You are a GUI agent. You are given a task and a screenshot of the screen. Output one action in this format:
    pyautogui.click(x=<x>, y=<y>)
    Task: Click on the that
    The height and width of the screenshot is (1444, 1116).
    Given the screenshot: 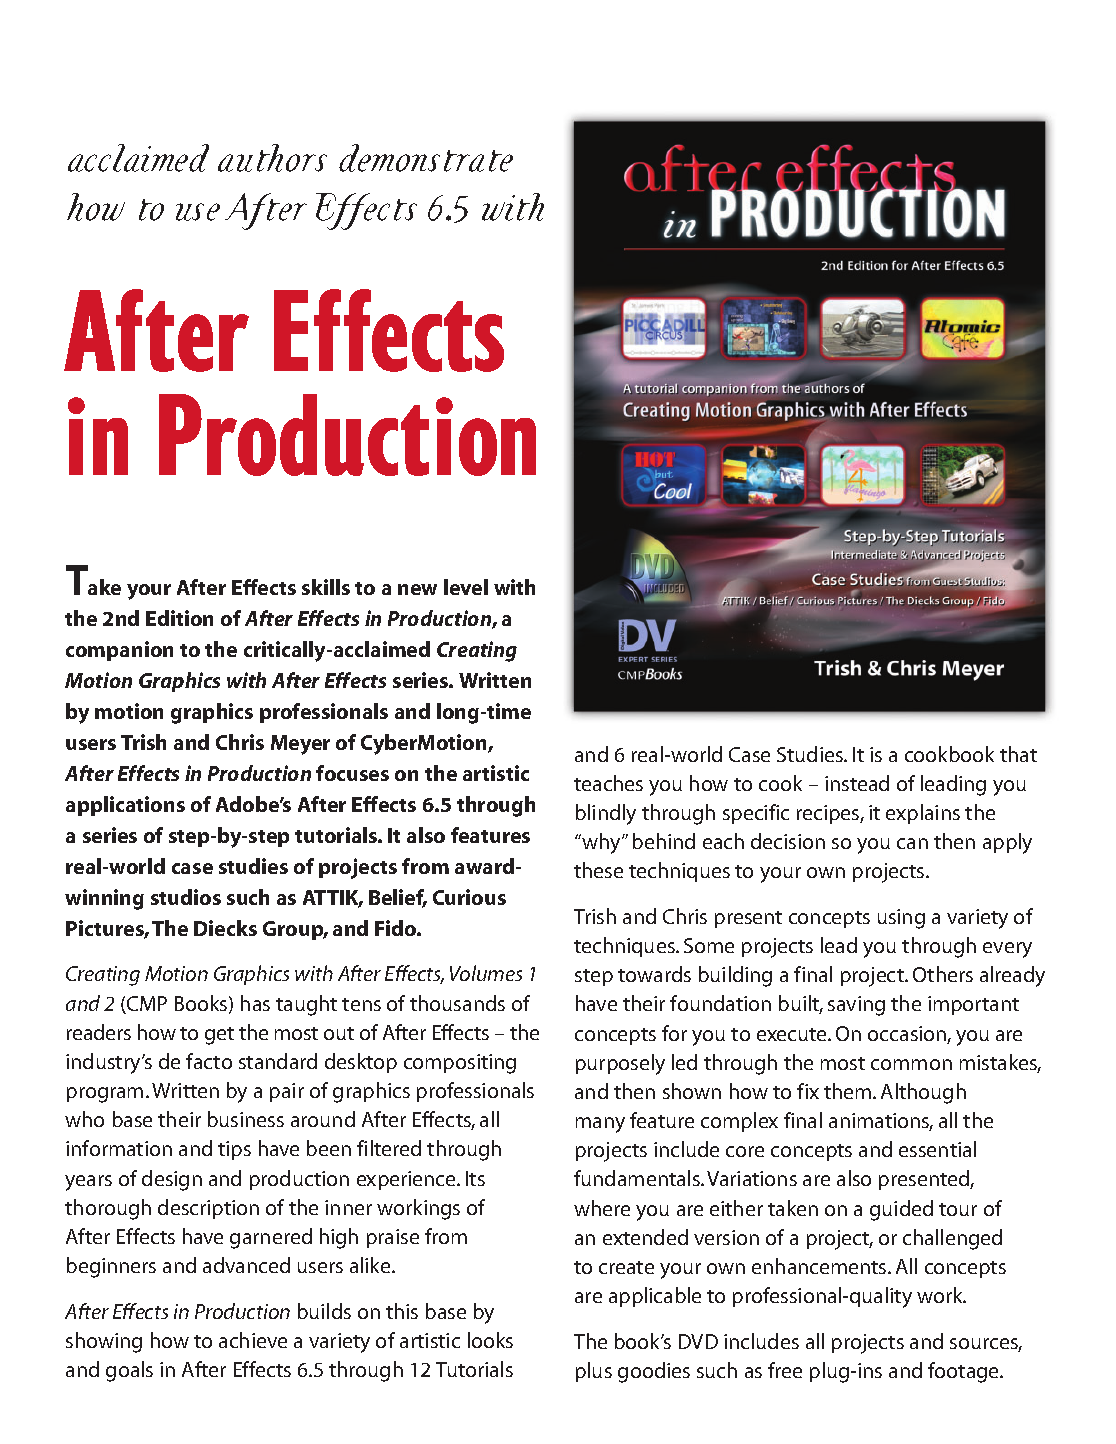 What is the action you would take?
    pyautogui.click(x=1018, y=754)
